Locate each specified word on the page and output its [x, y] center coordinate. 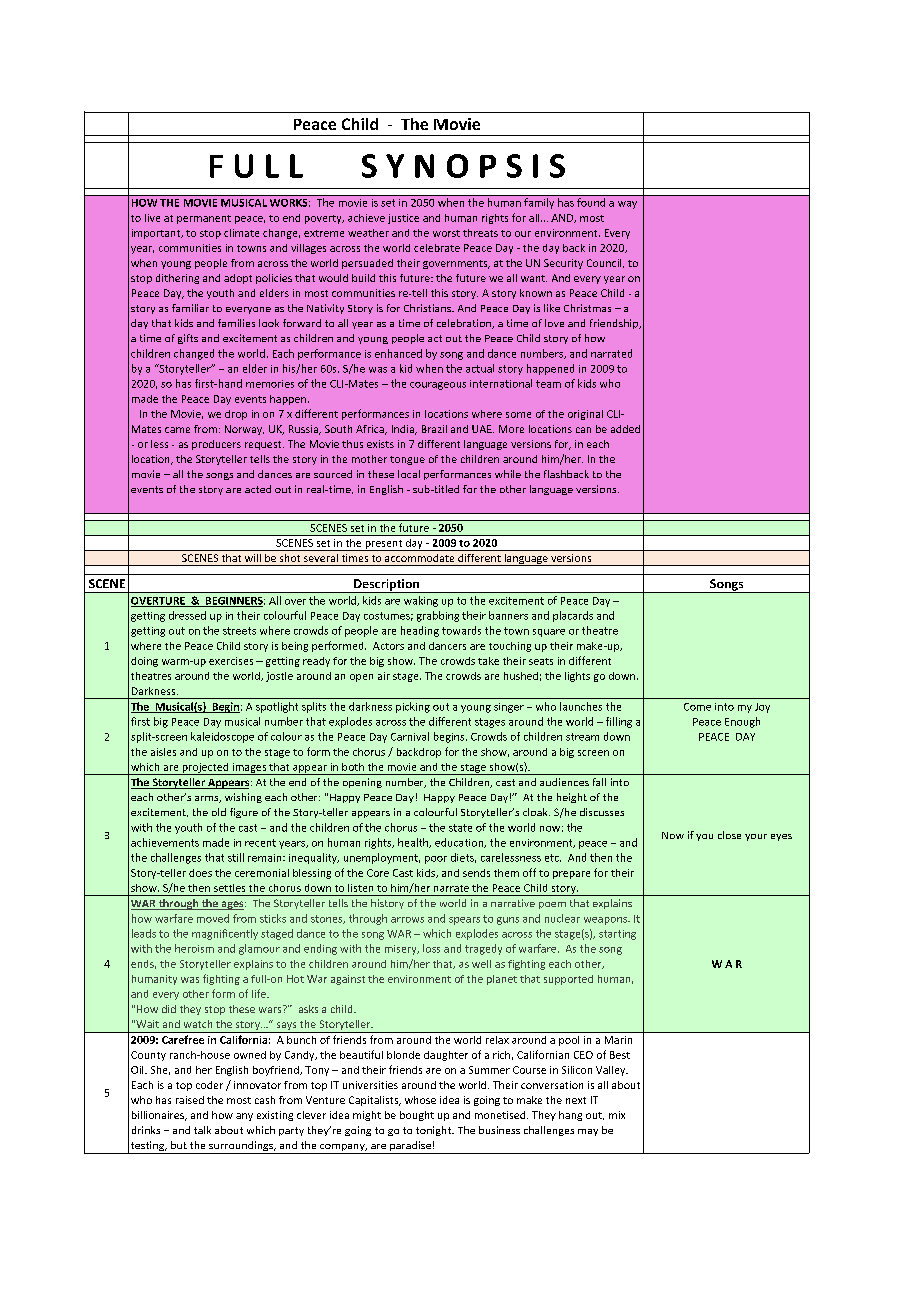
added [625, 429]
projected [205, 769]
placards [573, 616]
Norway [244, 430]
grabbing [438, 616]
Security [563, 264]
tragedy [483, 949]
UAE [483, 429]
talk [202, 1130]
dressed [187, 615]
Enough [742, 722]
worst [446, 233]
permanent [204, 219]
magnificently [225, 934]
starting [617, 935]
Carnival [410, 736]
